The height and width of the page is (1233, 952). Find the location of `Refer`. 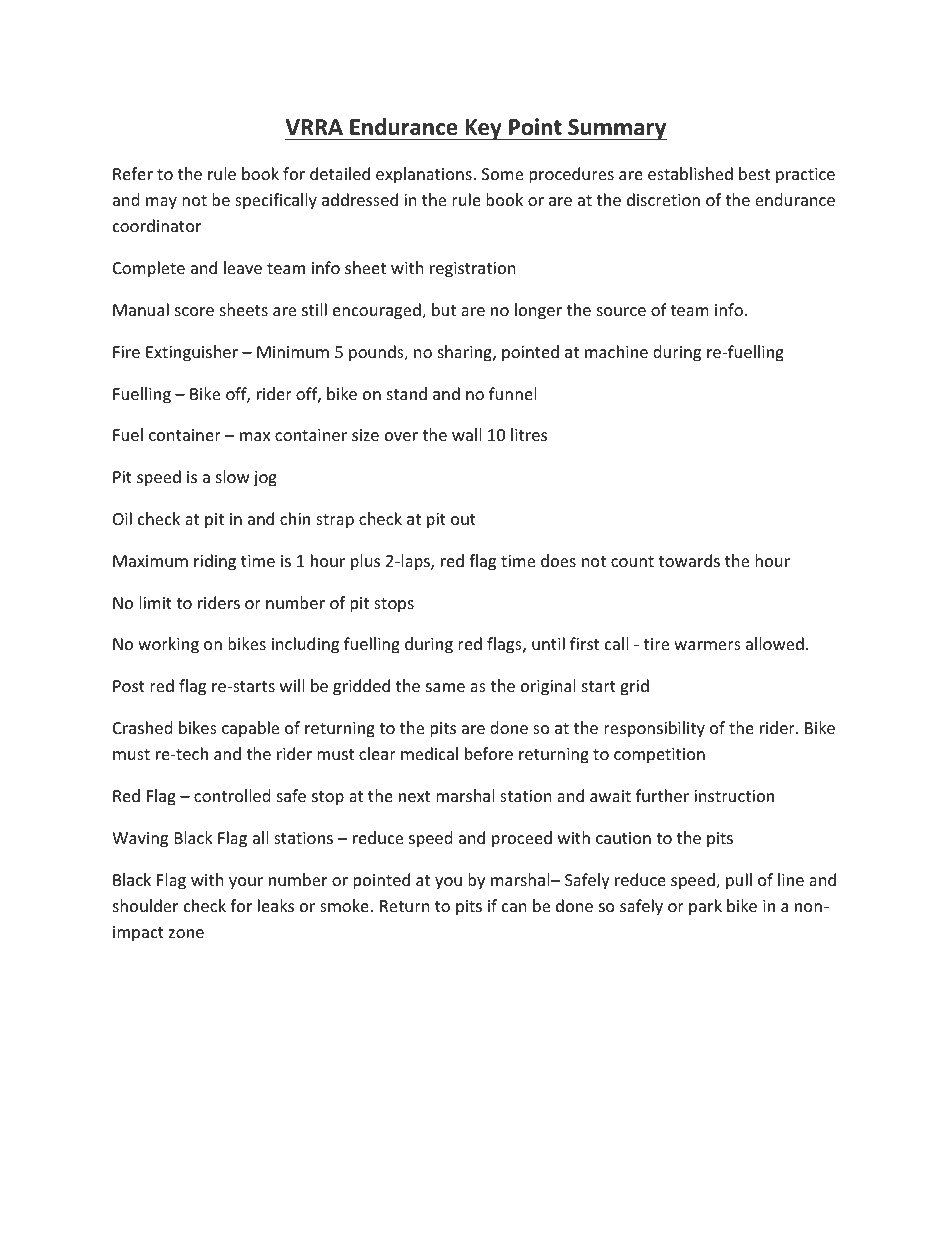

Refer is located at coordinates (133, 173).
